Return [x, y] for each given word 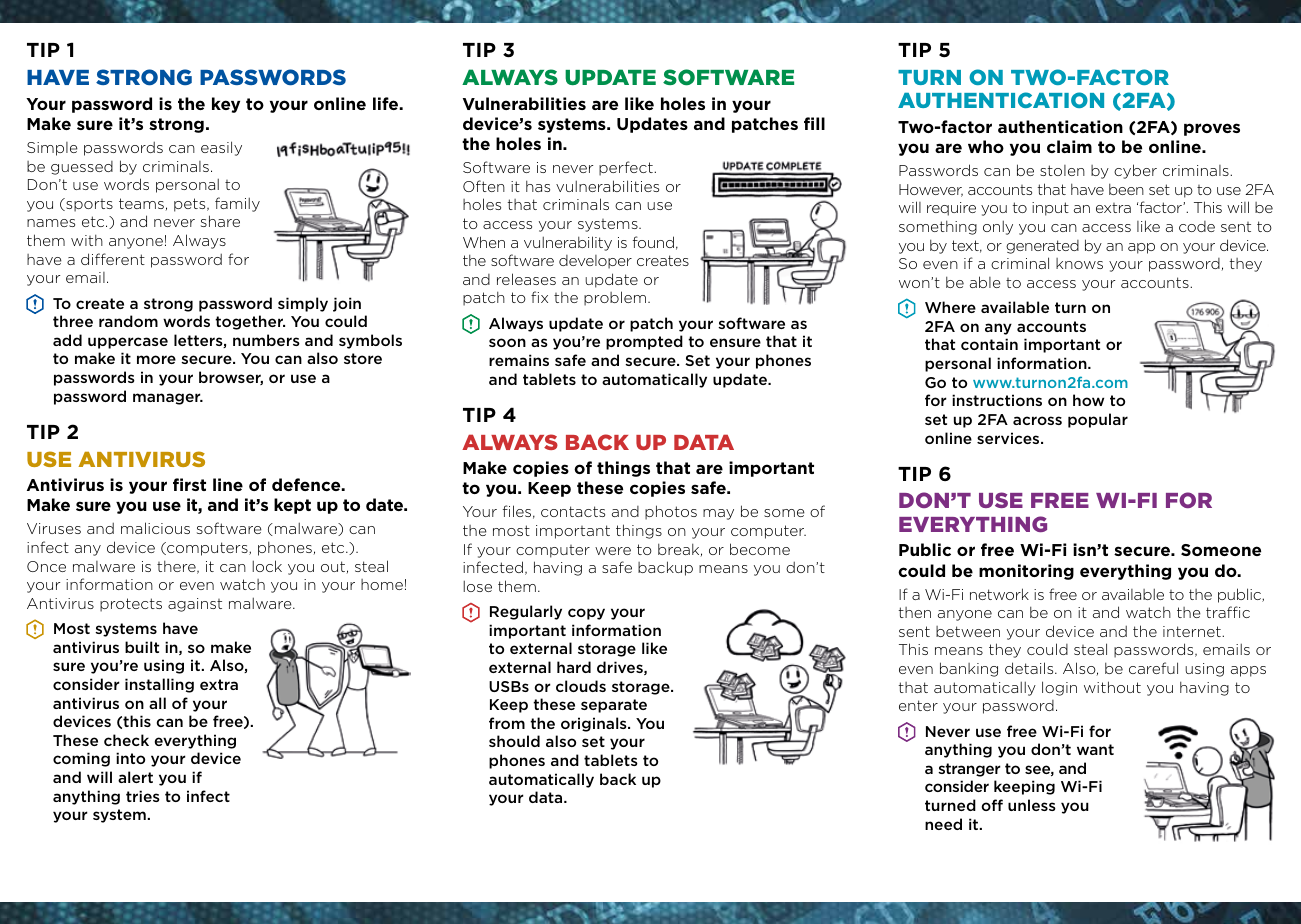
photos [671, 512]
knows [1079, 263]
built [142, 647]
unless [1032, 805]
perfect [627, 168]
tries [143, 796]
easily [221, 148]
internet [1193, 631]
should [514, 741]
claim [1069, 146]
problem [616, 298]
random [128, 321]
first [189, 484]
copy [586, 614]
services [1009, 438]
